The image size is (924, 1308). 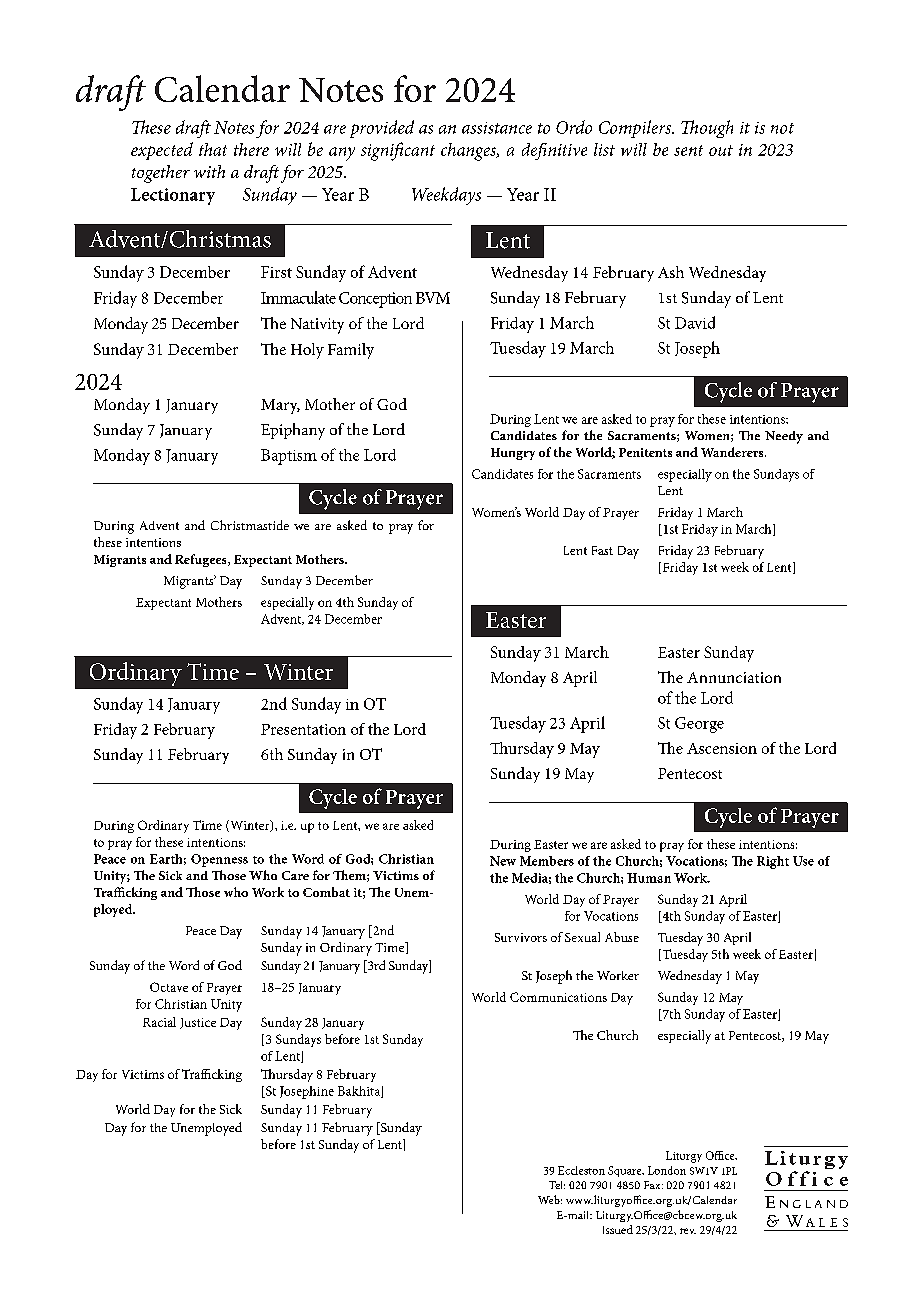 I want to click on Ascension, so click(x=722, y=748).
